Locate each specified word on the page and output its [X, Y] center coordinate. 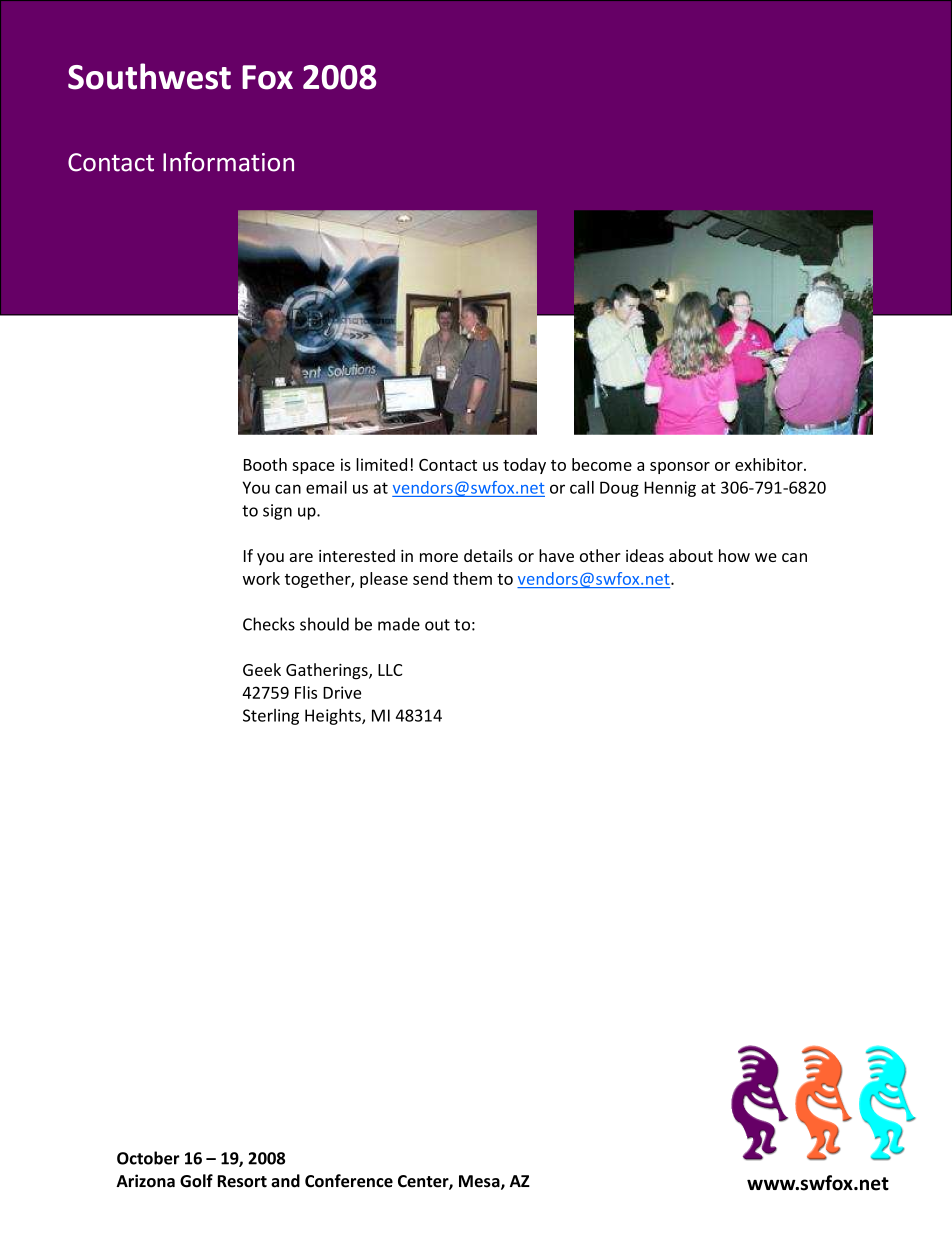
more [439, 557]
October [148, 1158]
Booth [265, 464]
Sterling [271, 717]
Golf [196, 1181]
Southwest [149, 76]
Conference [349, 1181]
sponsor [680, 468]
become [602, 464]
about [691, 555]
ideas [645, 555]
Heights [334, 716]
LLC [390, 670]
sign [277, 512]
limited [381, 464]
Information [228, 162]
